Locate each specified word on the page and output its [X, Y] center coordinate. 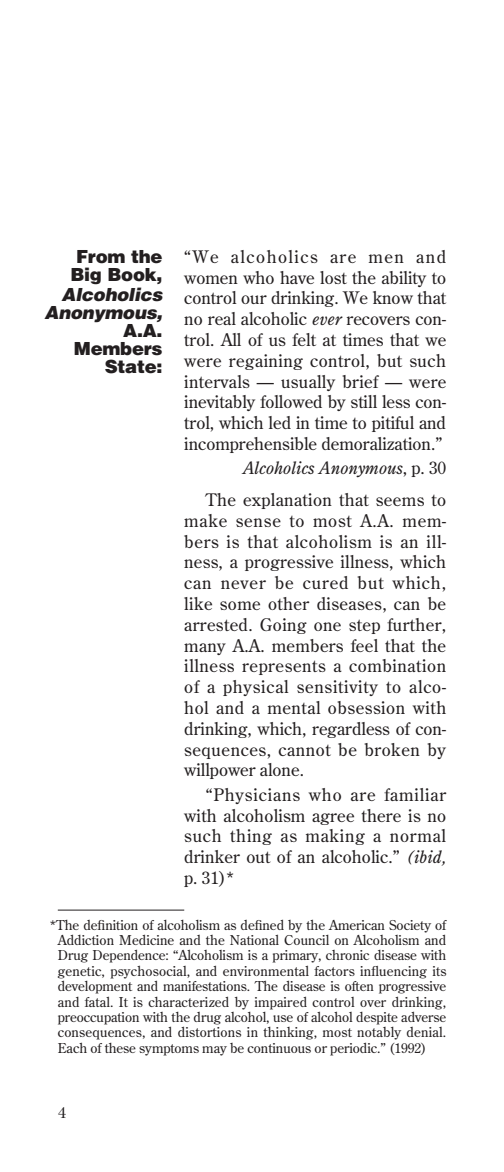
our [254, 299]
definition [111, 925]
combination [397, 665]
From [101, 257]
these [120, 1048]
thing [251, 837]
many [205, 649]
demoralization [377, 443]
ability [404, 279]
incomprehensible [250, 445]
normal [418, 835]
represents [284, 667]
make [205, 520]
